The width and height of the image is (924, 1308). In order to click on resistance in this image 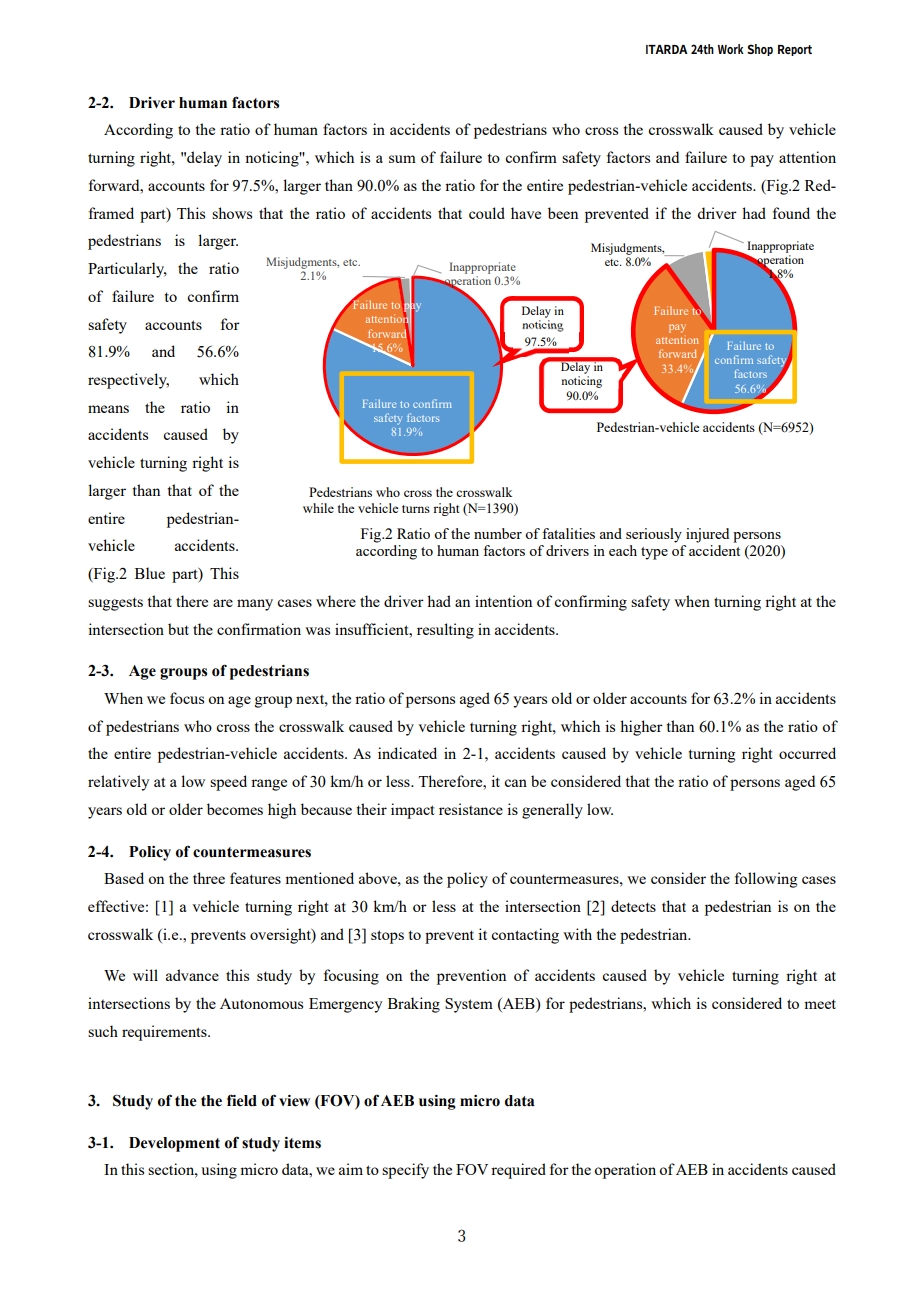, I will do `click(471, 809)`.
